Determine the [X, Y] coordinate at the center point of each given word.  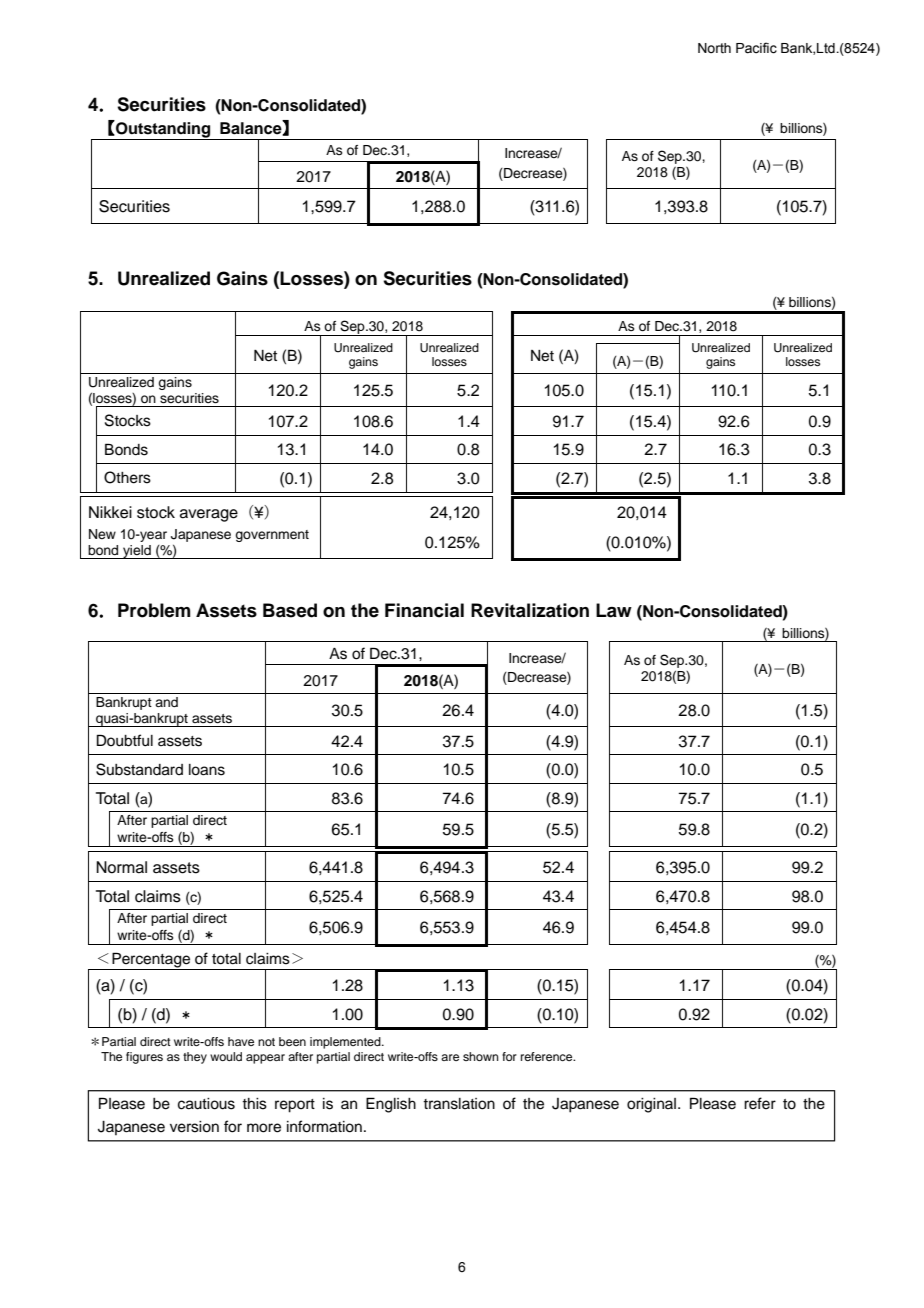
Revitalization [530, 610]
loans [207, 770]
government [272, 536]
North [714, 48]
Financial [424, 610]
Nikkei [110, 512]
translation [459, 1104]
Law [614, 610]
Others [127, 477]
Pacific [756, 48]
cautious [206, 1104]
